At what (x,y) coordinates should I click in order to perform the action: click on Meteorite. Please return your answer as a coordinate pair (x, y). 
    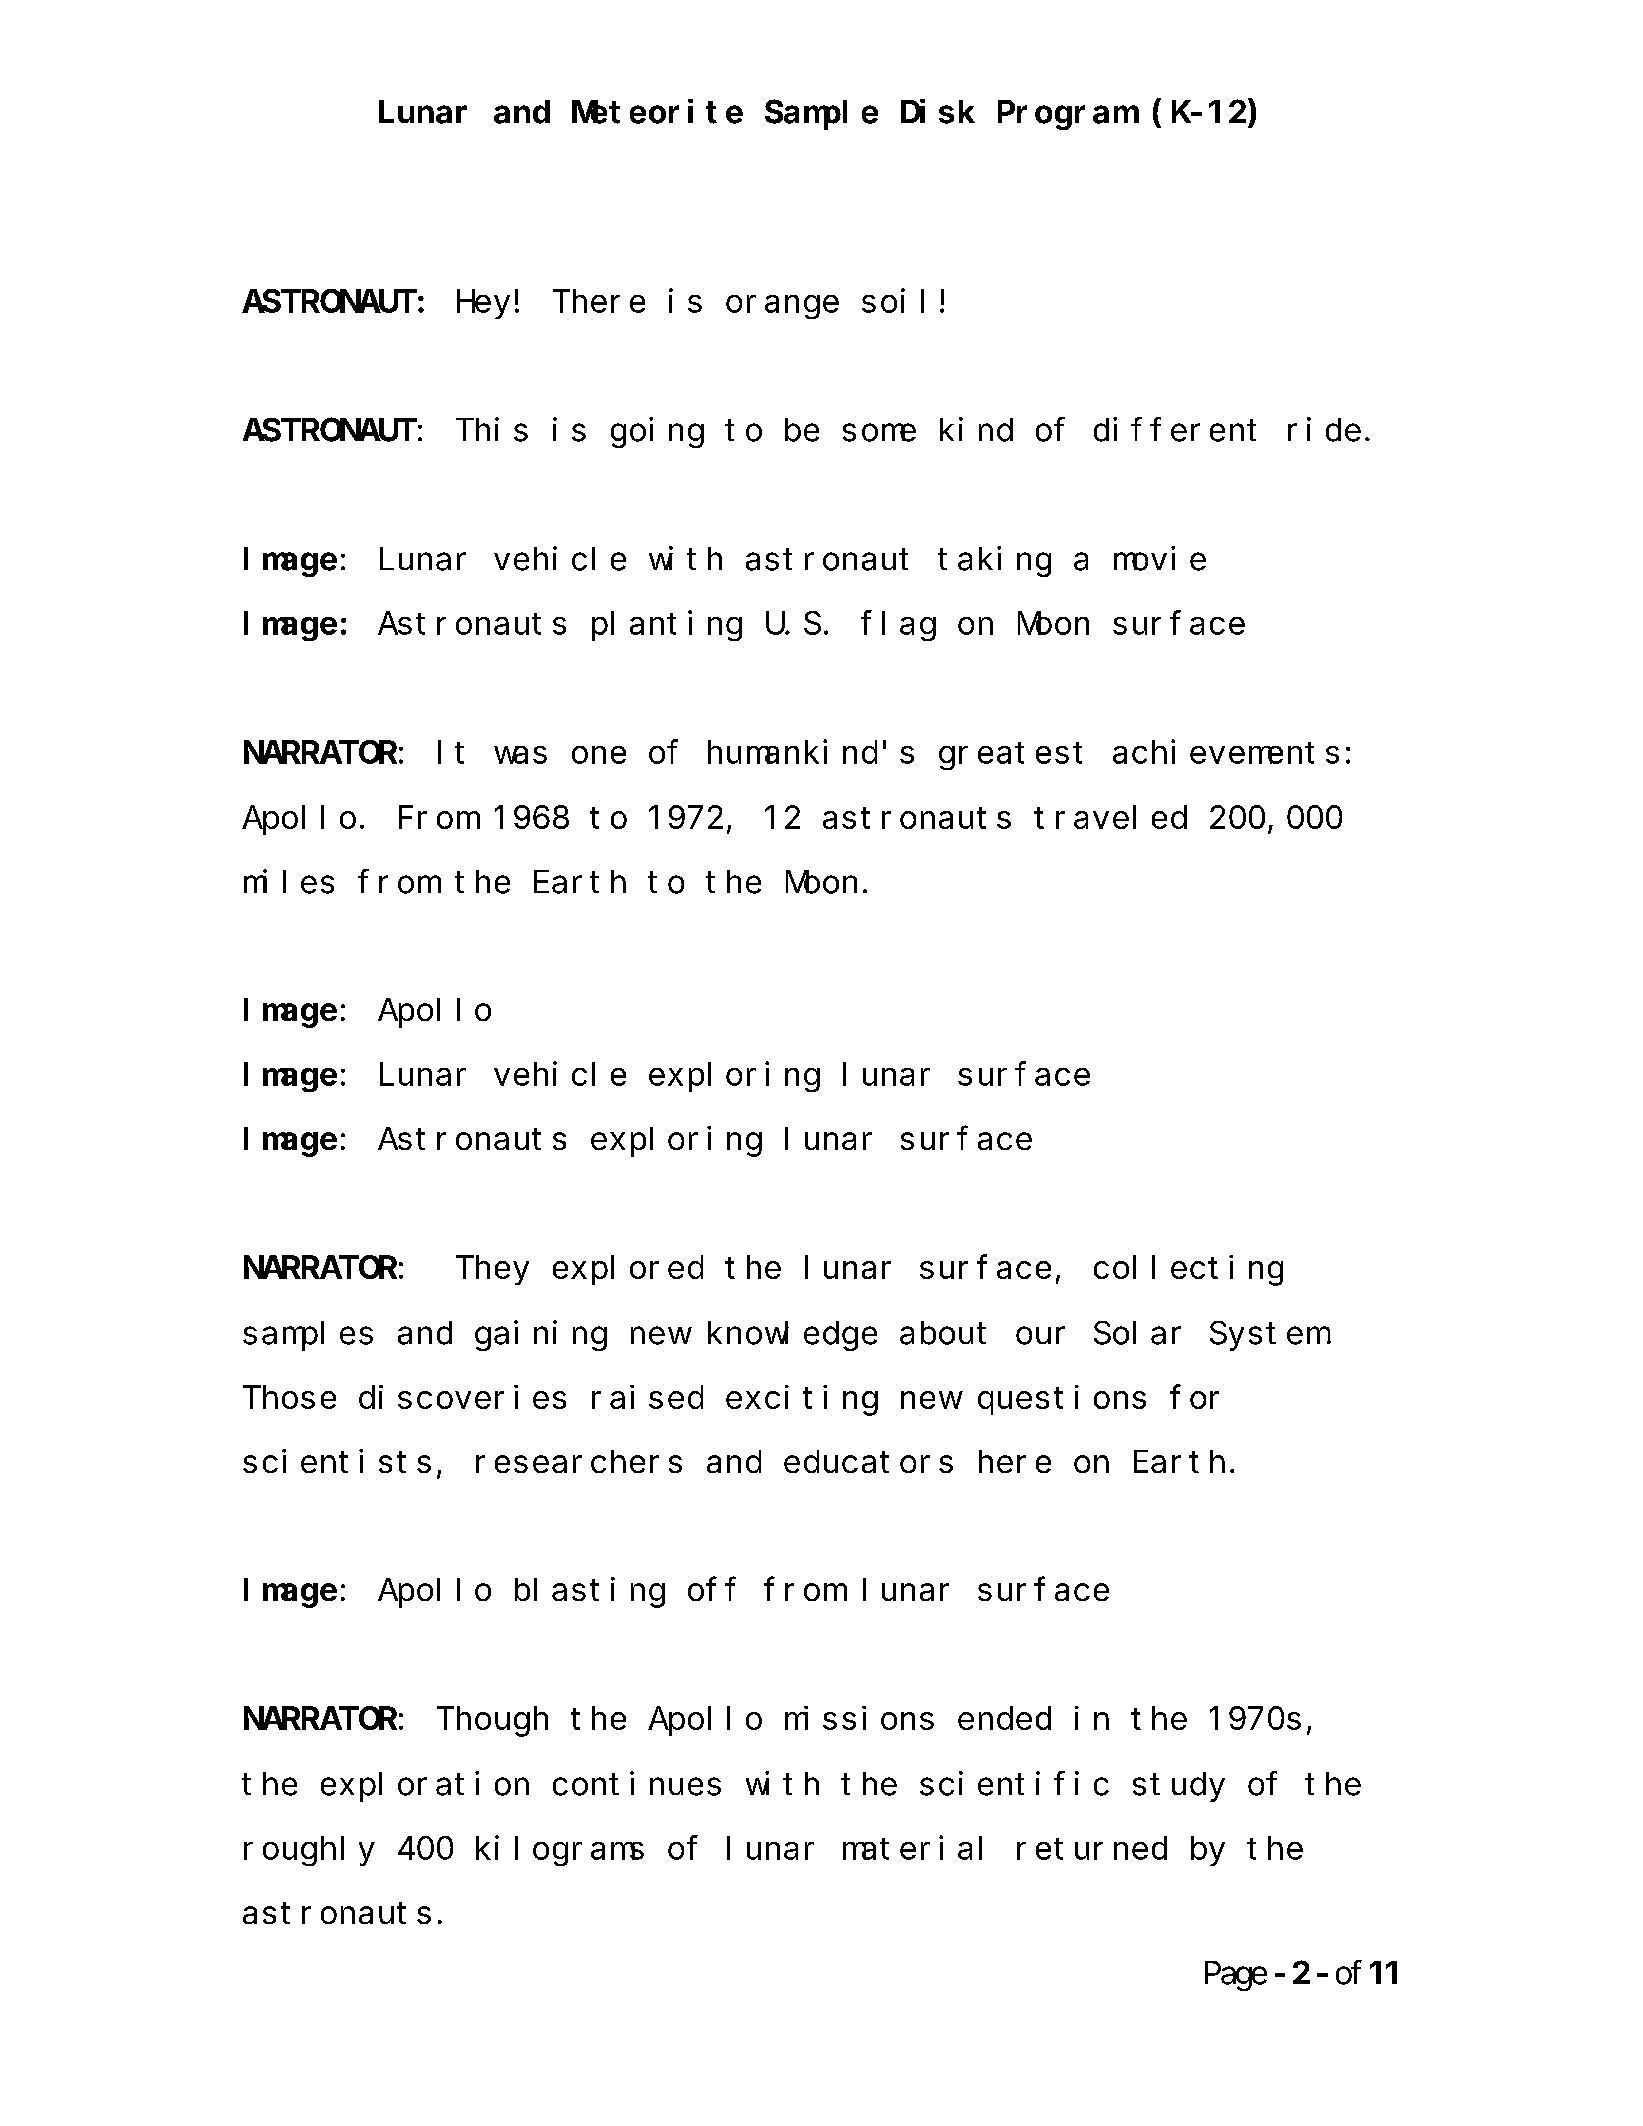
    Looking at the image, I should click on (657, 112).
